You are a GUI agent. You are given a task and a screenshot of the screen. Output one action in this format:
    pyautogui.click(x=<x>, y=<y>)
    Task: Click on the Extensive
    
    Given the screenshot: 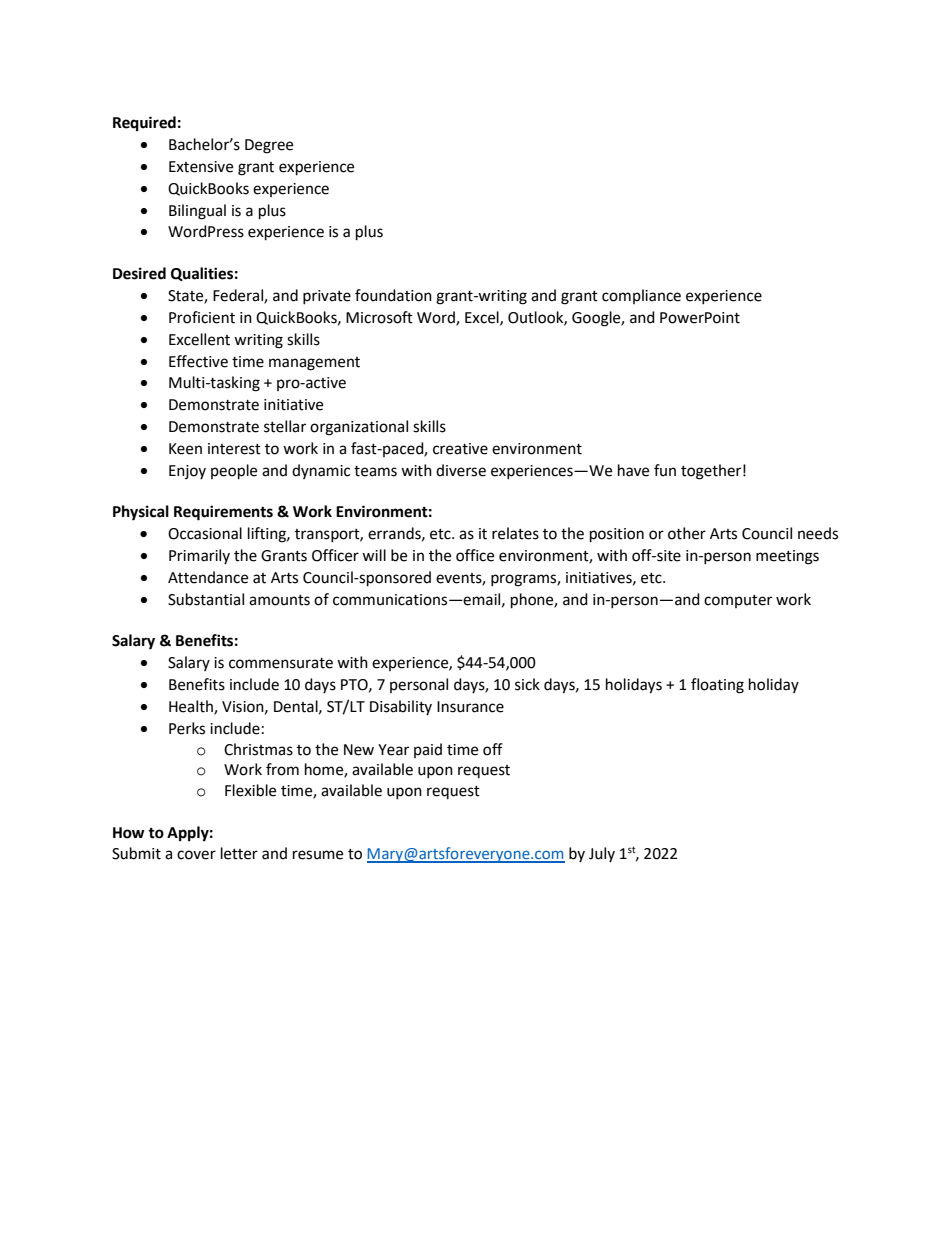 What is the action you would take?
    pyautogui.click(x=201, y=167)
